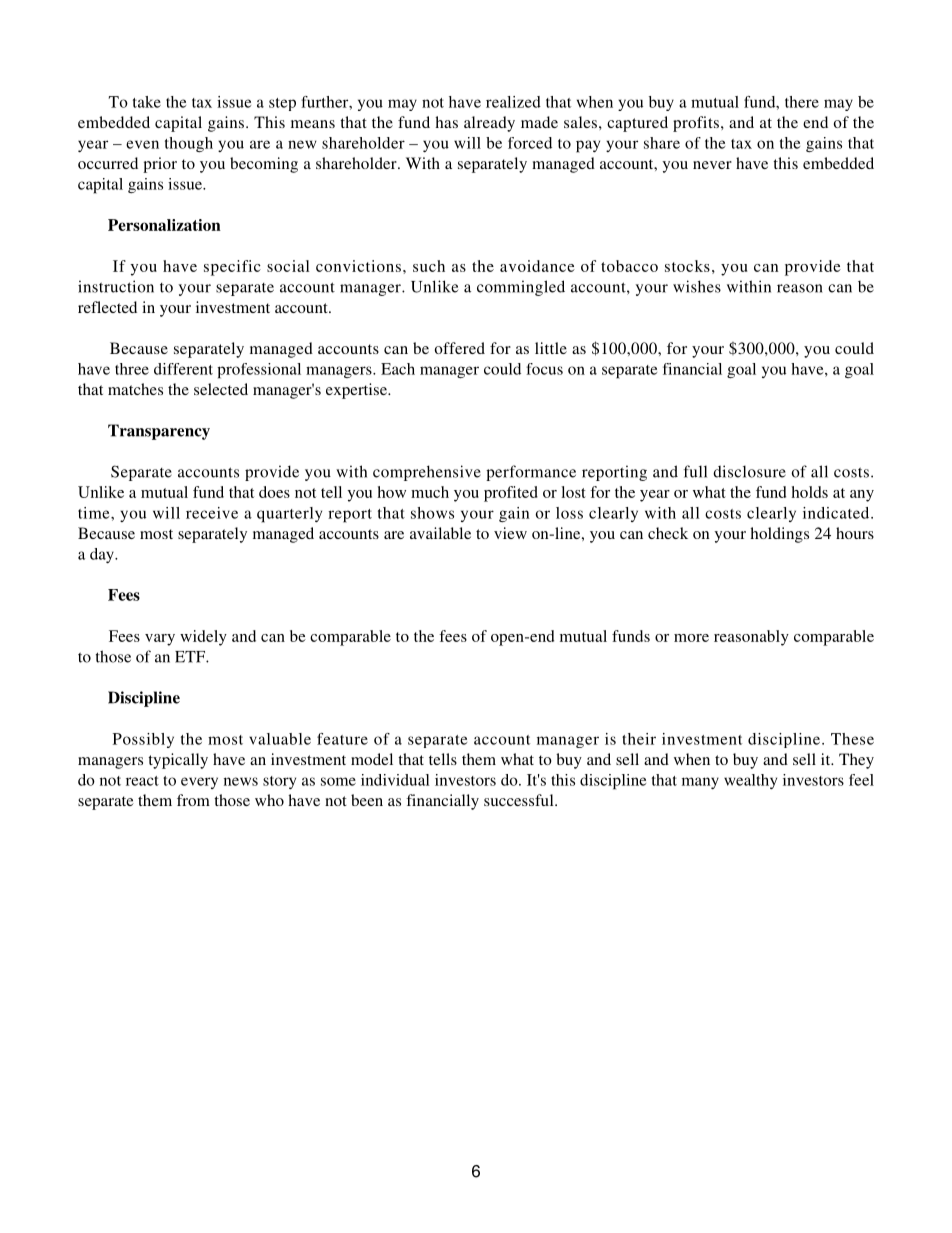 The width and height of the document is (952, 1233). What do you see at coordinates (521, 288) in the document?
I see `commingled` at bounding box center [521, 288].
